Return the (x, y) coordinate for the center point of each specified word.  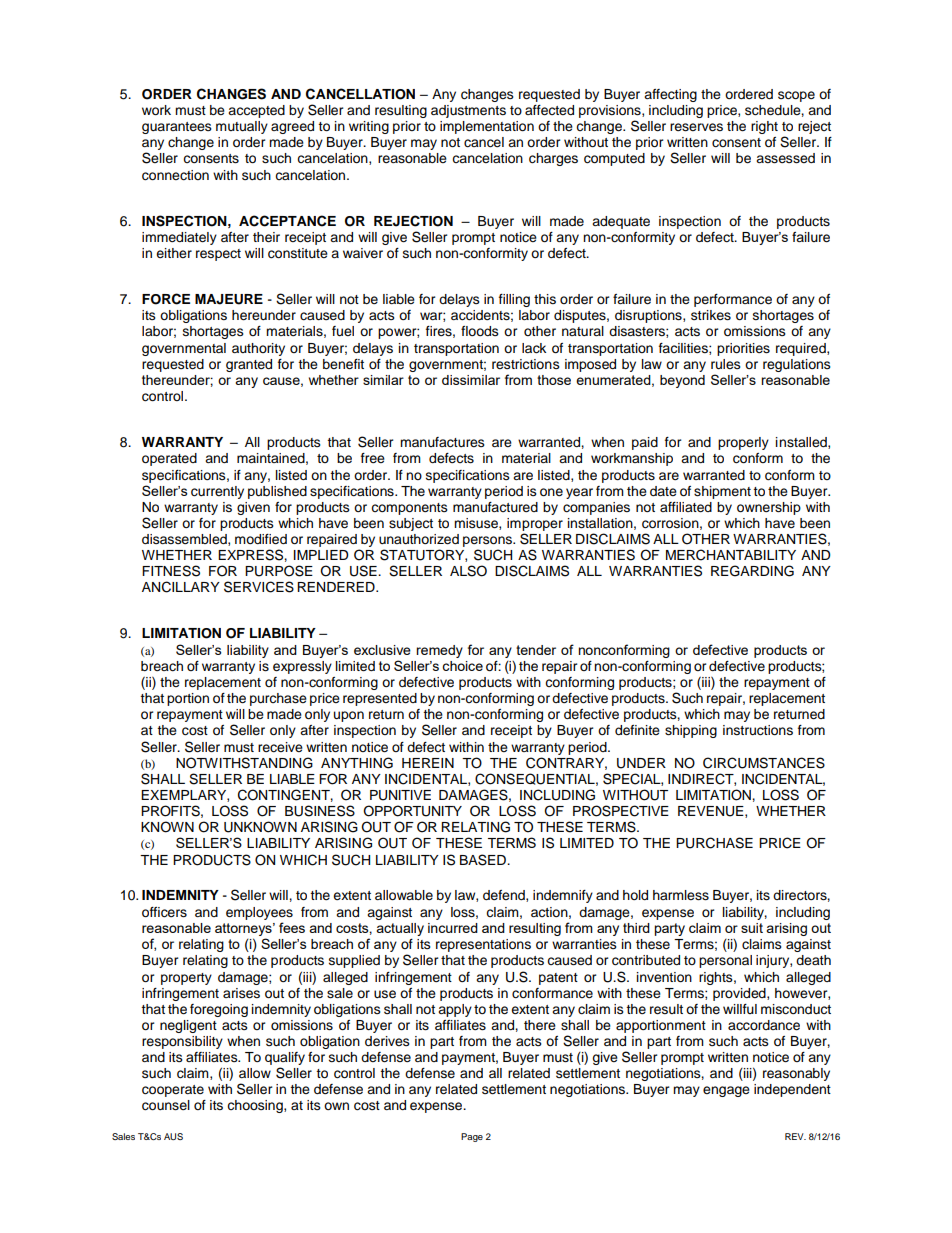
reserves (696, 127)
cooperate (173, 1091)
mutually (242, 127)
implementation (487, 127)
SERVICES (259, 587)
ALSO (468, 571)
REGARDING (752, 571)
